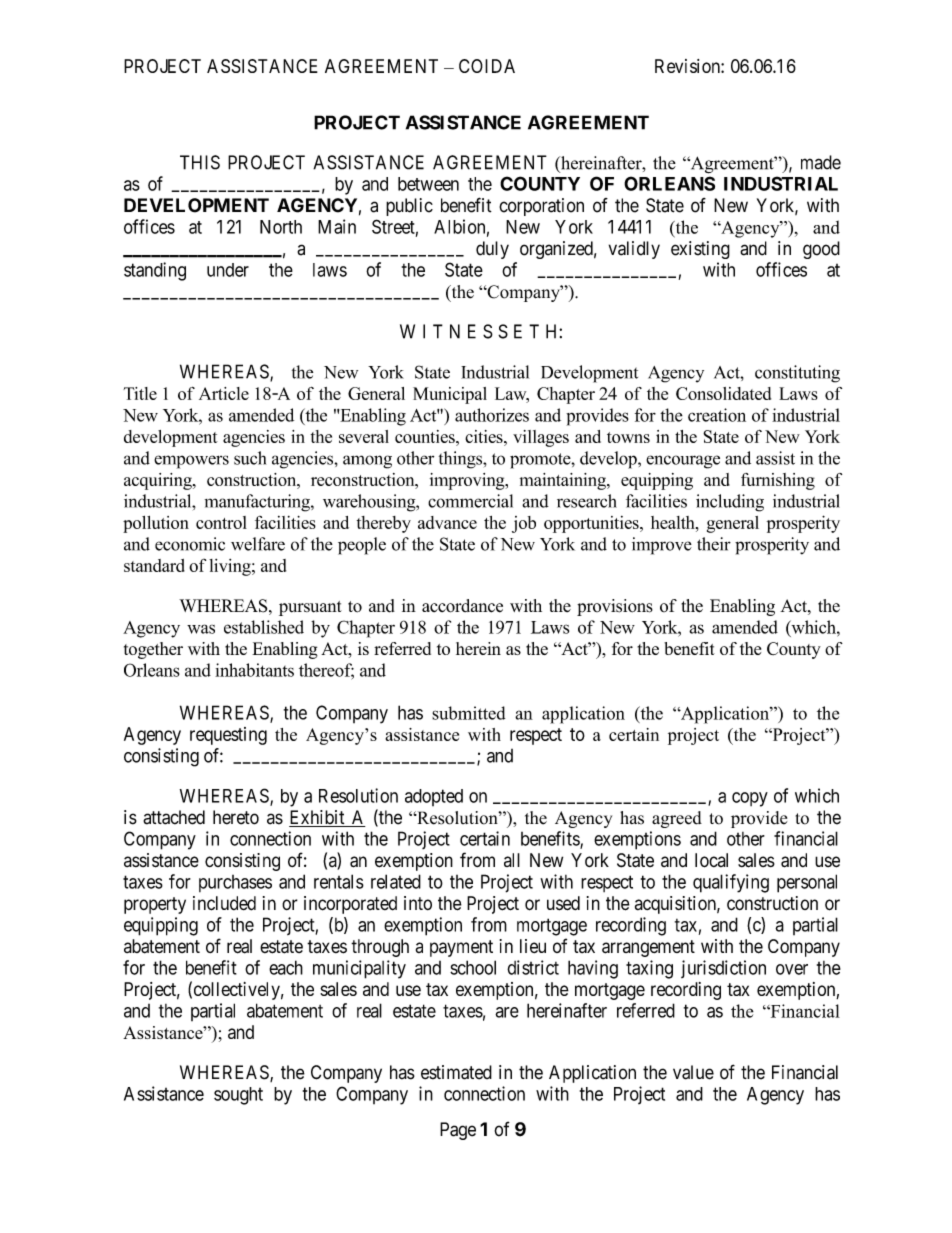 The image size is (952, 1233). What do you see at coordinates (428, 184) in the screenshot?
I see `between` at bounding box center [428, 184].
